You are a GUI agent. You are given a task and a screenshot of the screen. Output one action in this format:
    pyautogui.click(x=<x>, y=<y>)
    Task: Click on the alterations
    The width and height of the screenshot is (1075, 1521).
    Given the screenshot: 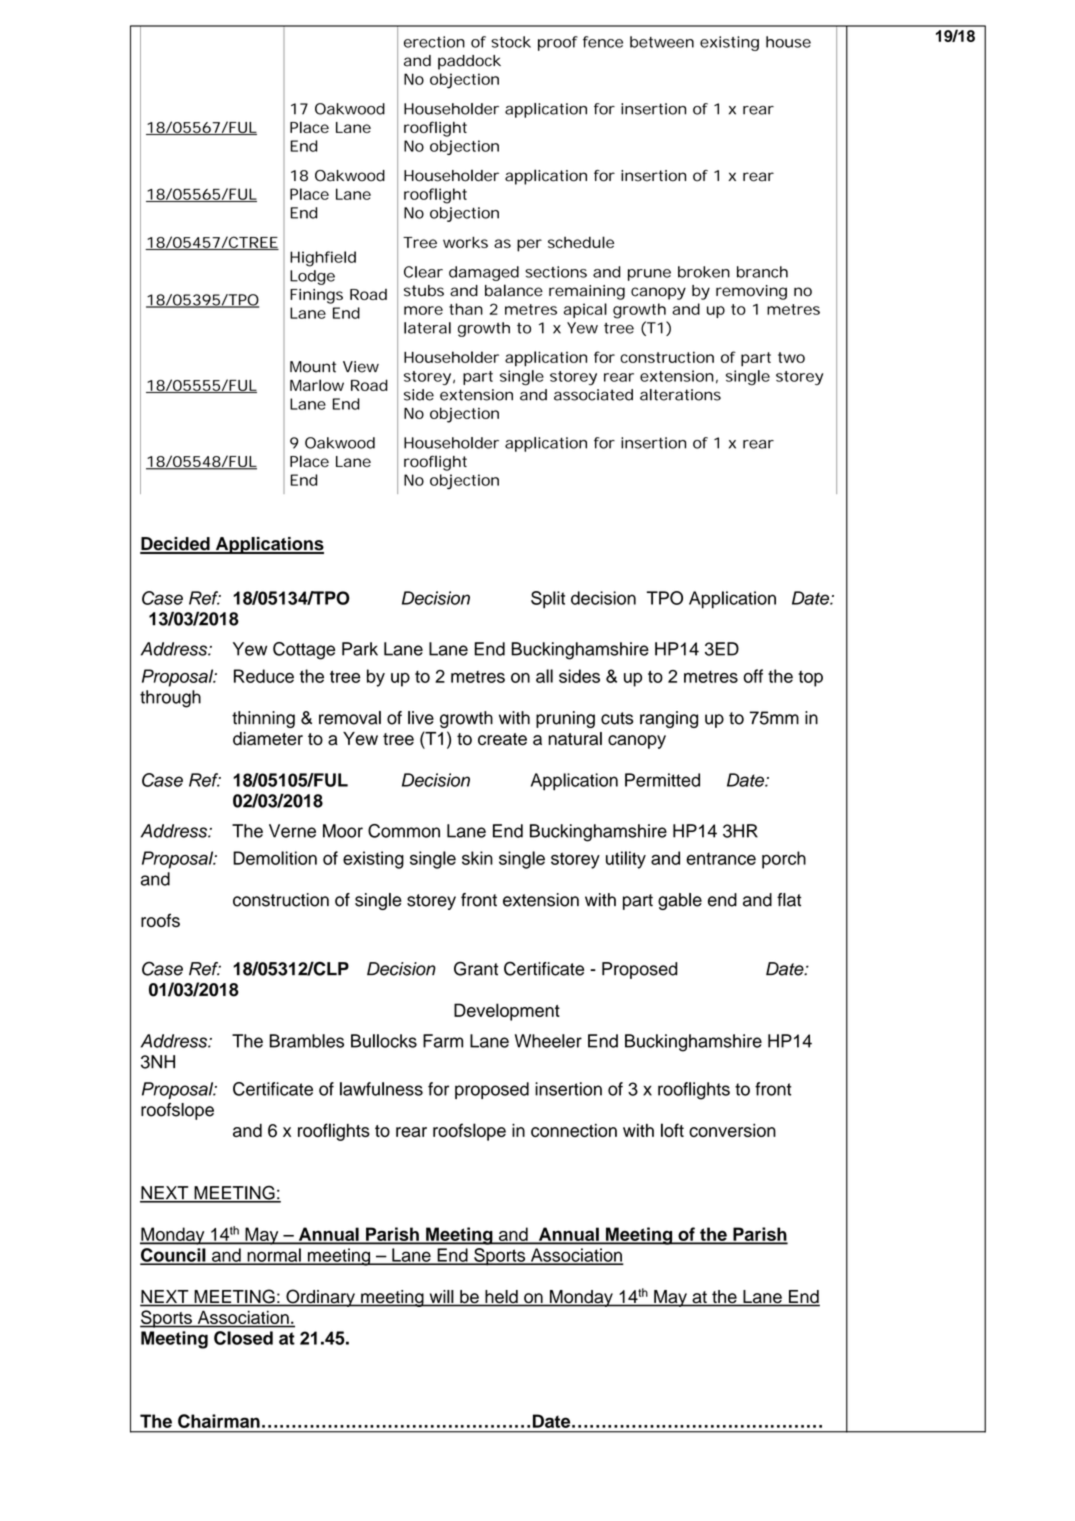 What is the action you would take?
    pyautogui.click(x=680, y=395)
